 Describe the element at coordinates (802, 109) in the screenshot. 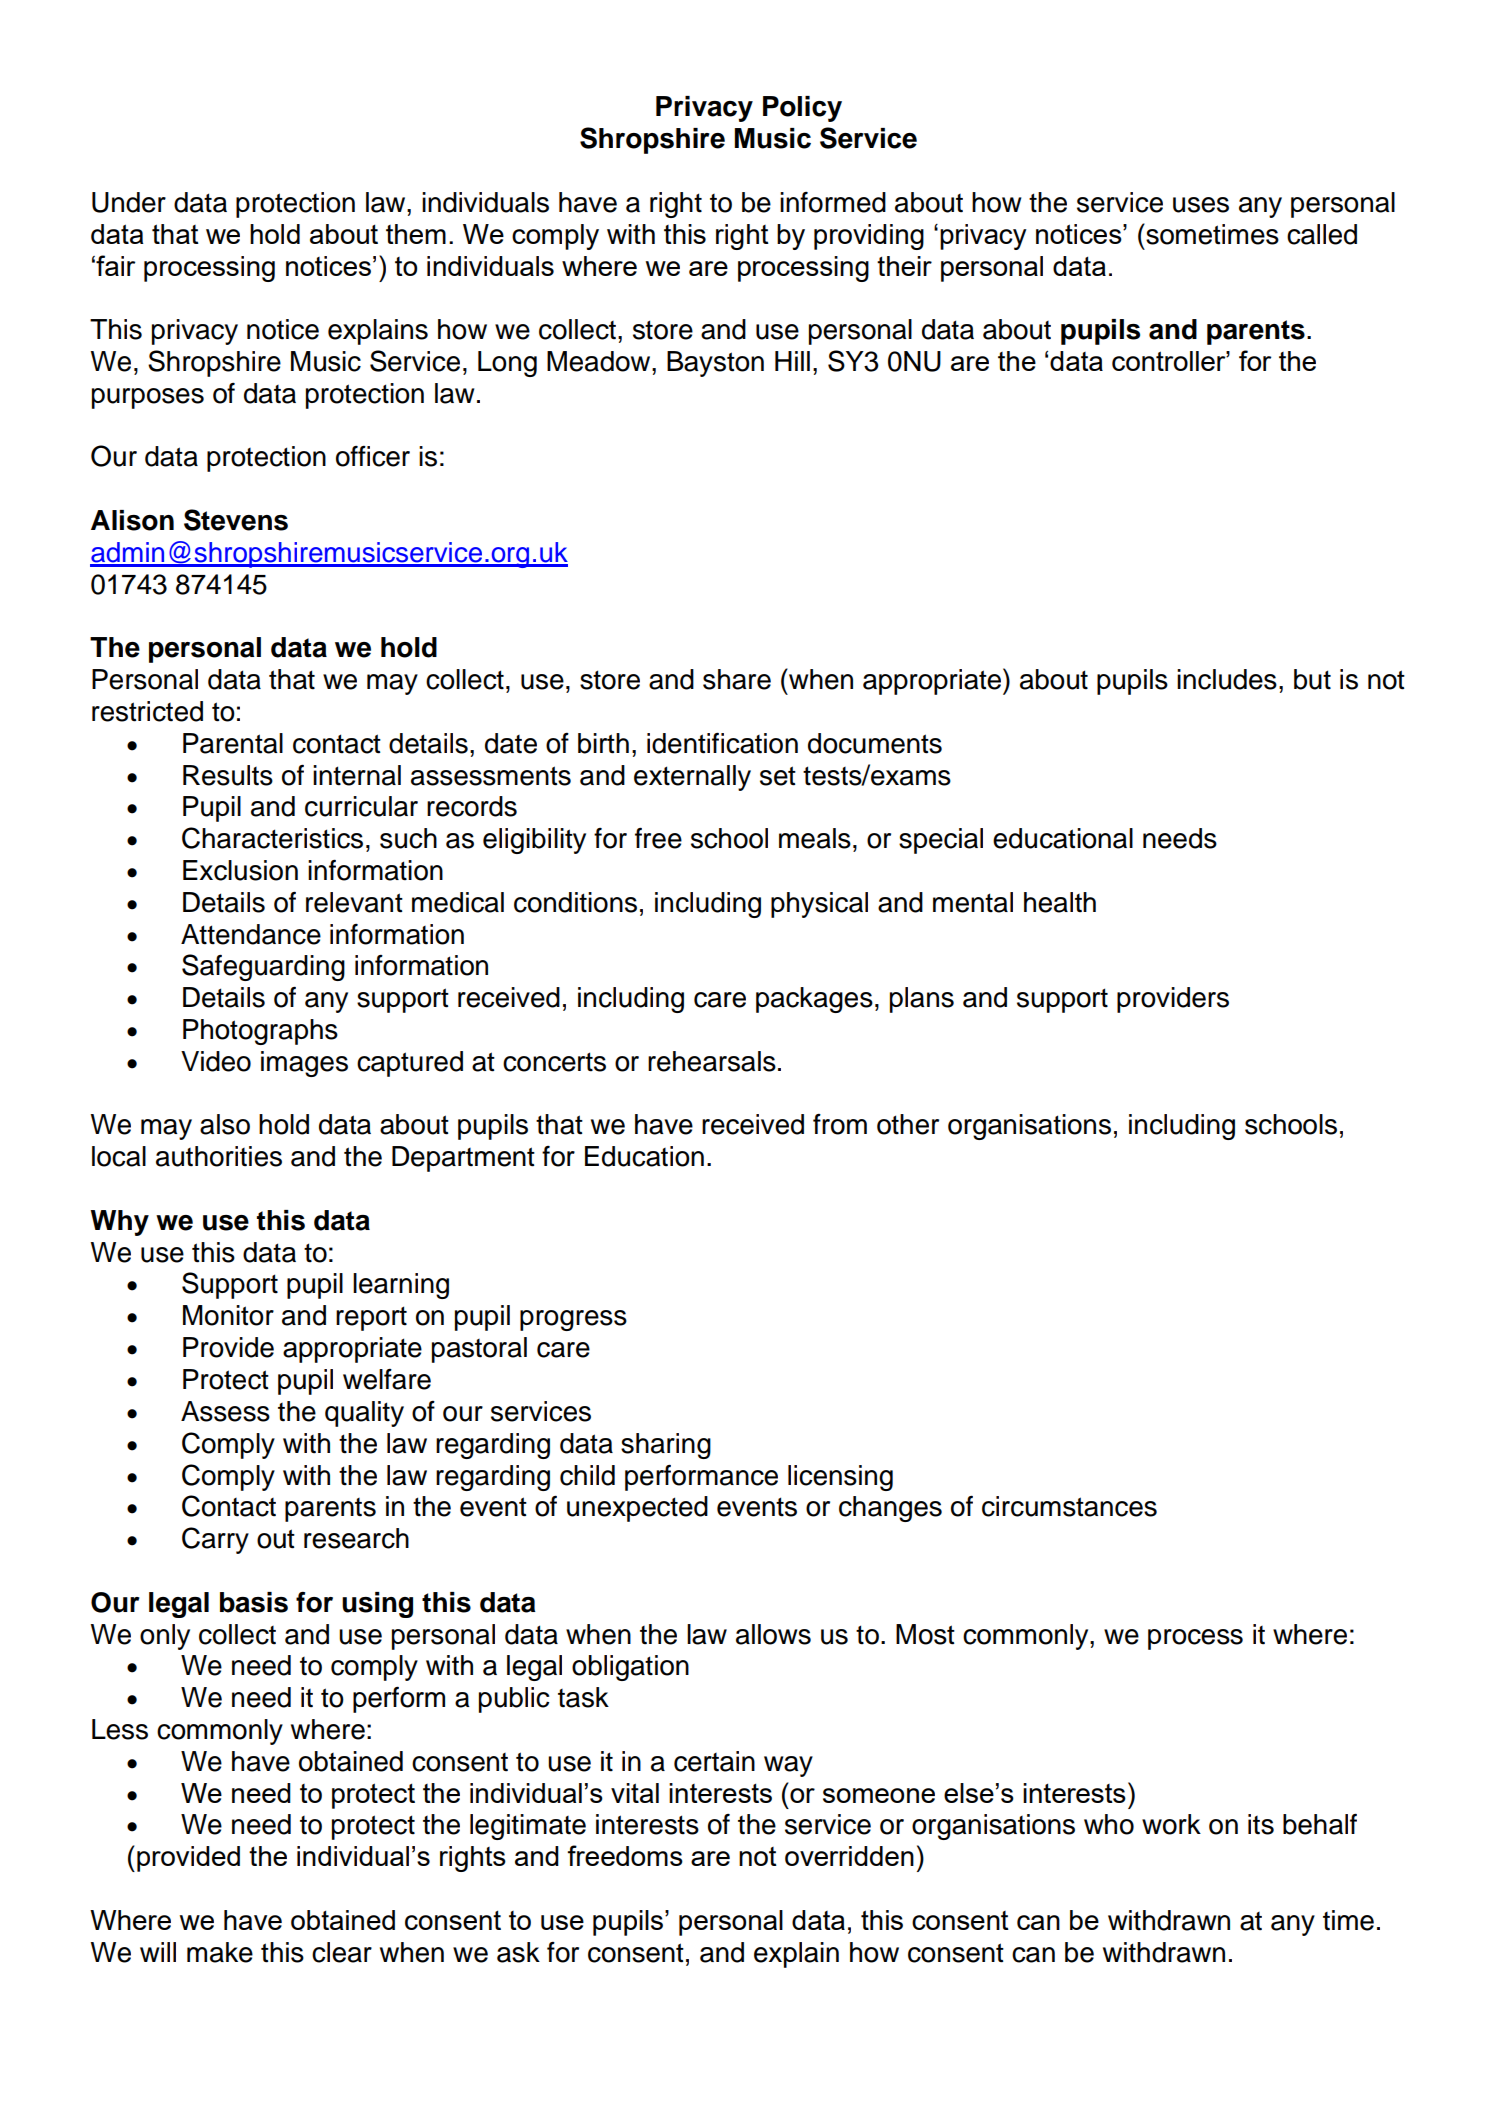

I see `Policy` at that location.
